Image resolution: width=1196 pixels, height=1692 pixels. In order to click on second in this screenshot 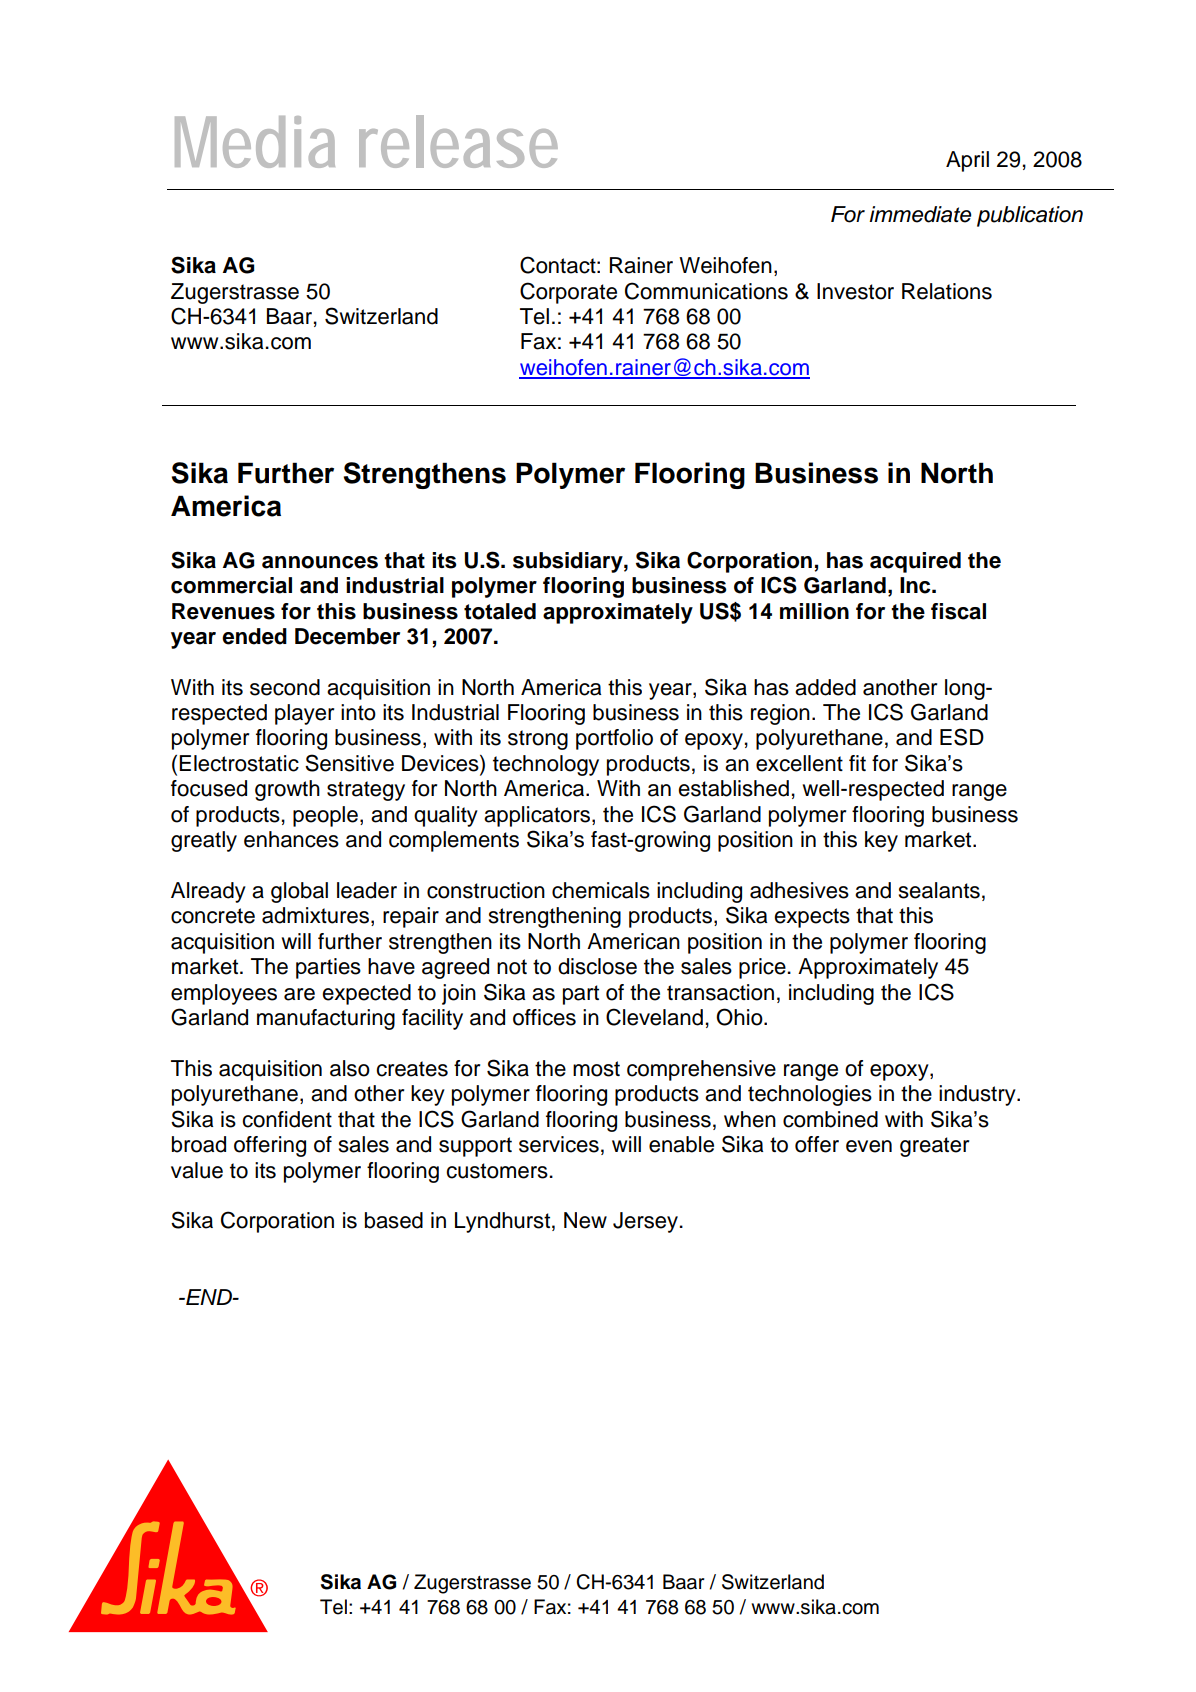, I will do `click(285, 687)`.
